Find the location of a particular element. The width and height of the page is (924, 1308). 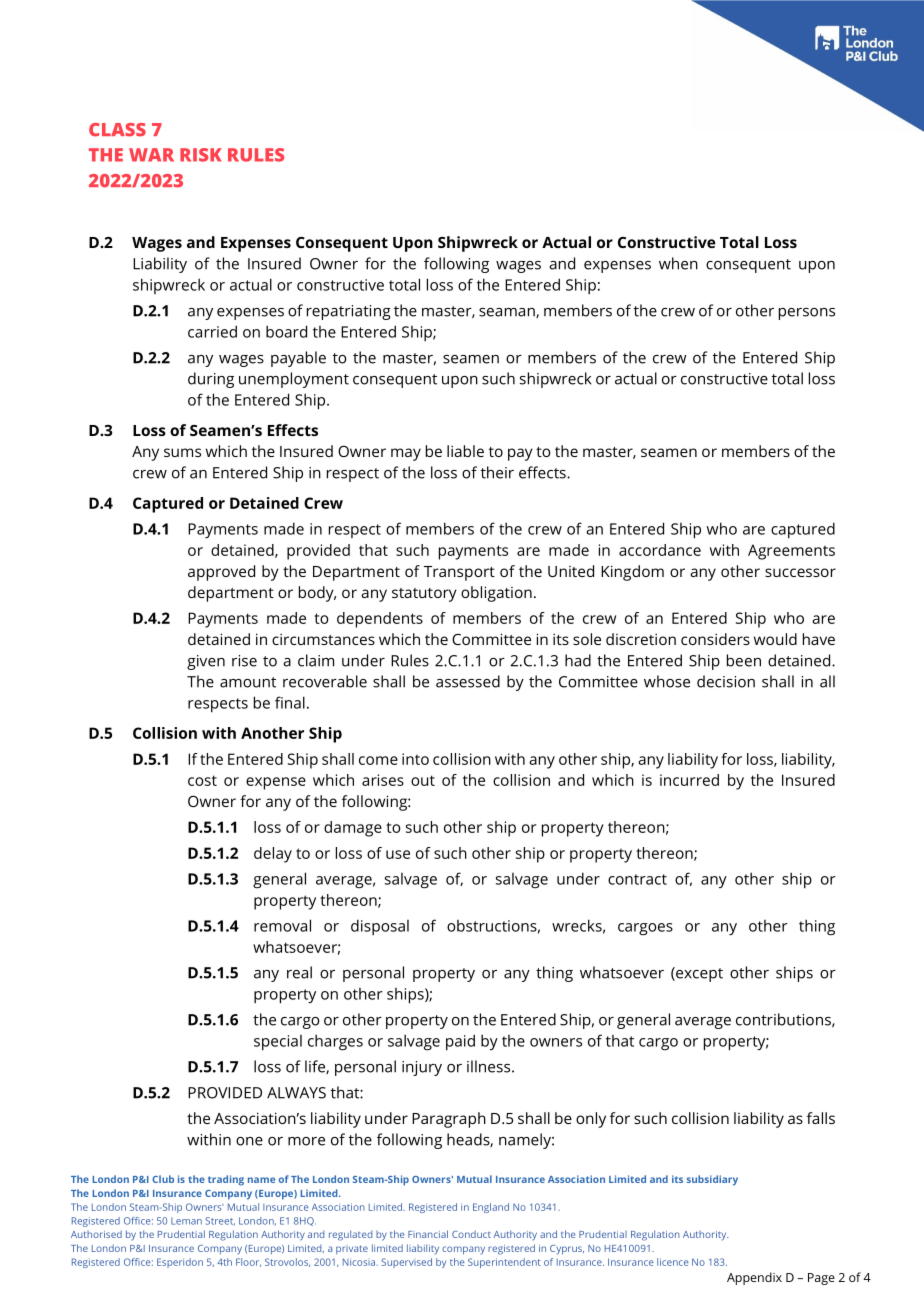

Conduct is located at coordinates (471, 1234).
